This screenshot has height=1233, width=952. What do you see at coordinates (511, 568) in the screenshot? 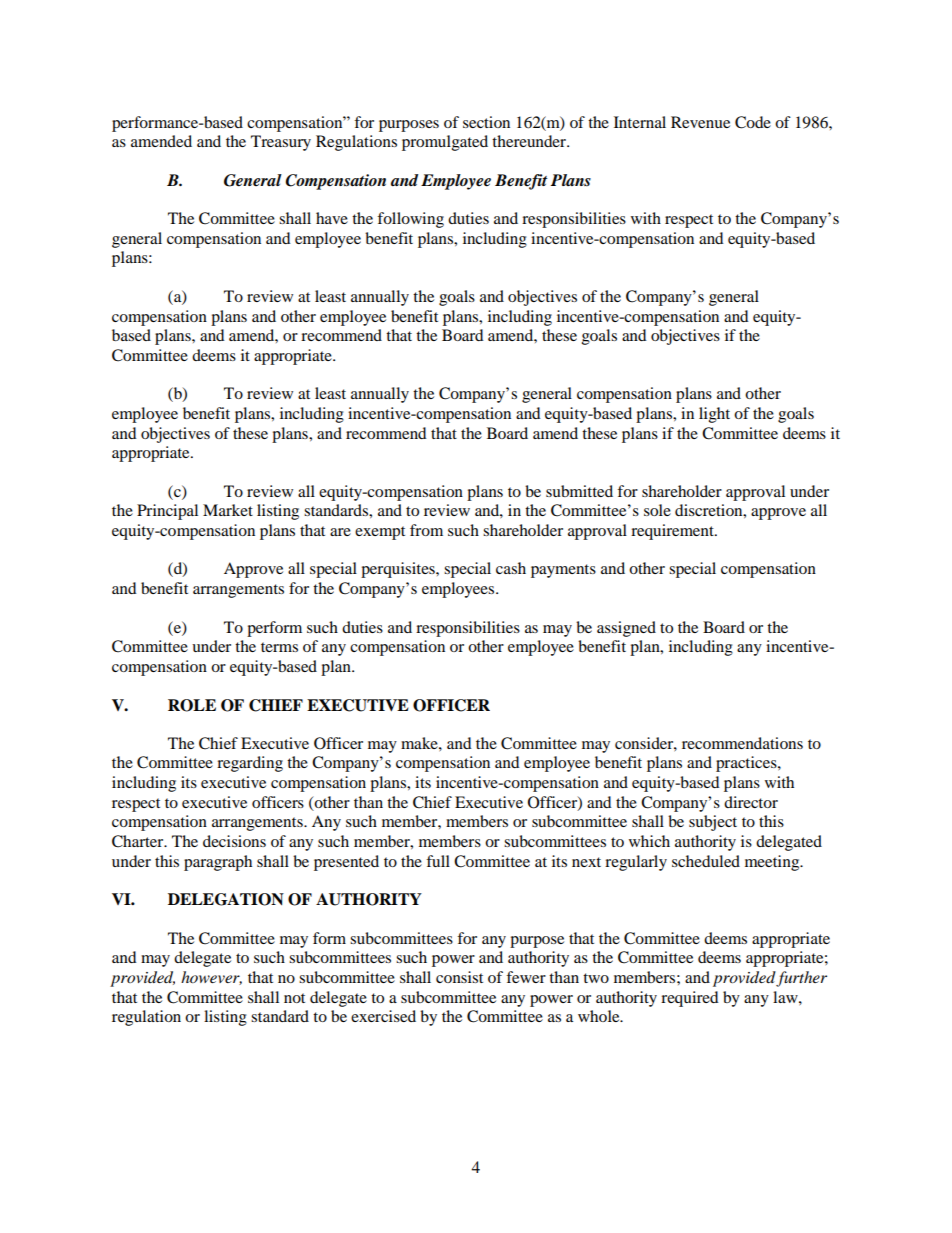
I see `cash` at bounding box center [511, 568].
